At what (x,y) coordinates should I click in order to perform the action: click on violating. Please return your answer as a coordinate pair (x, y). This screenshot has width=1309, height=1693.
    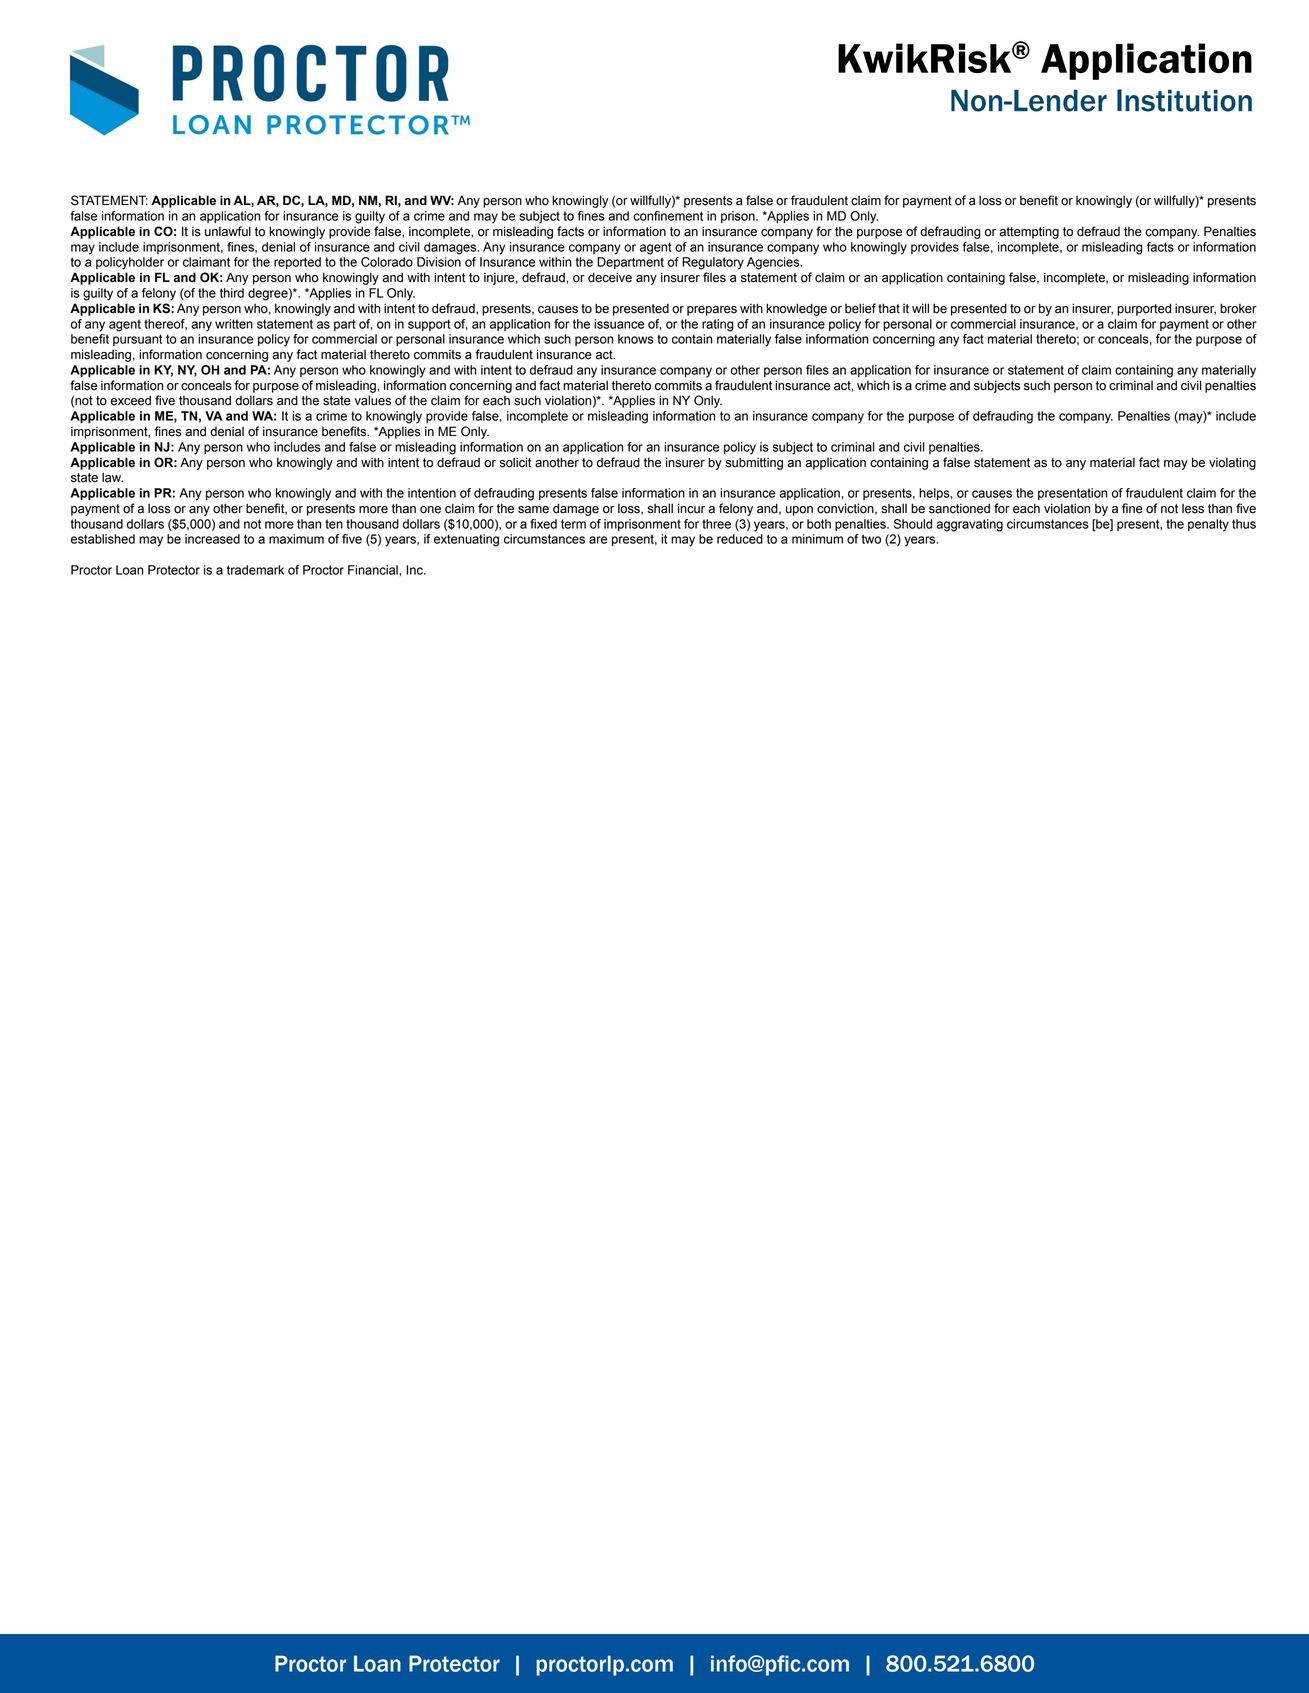
    Looking at the image, I should click on (1232, 463).
